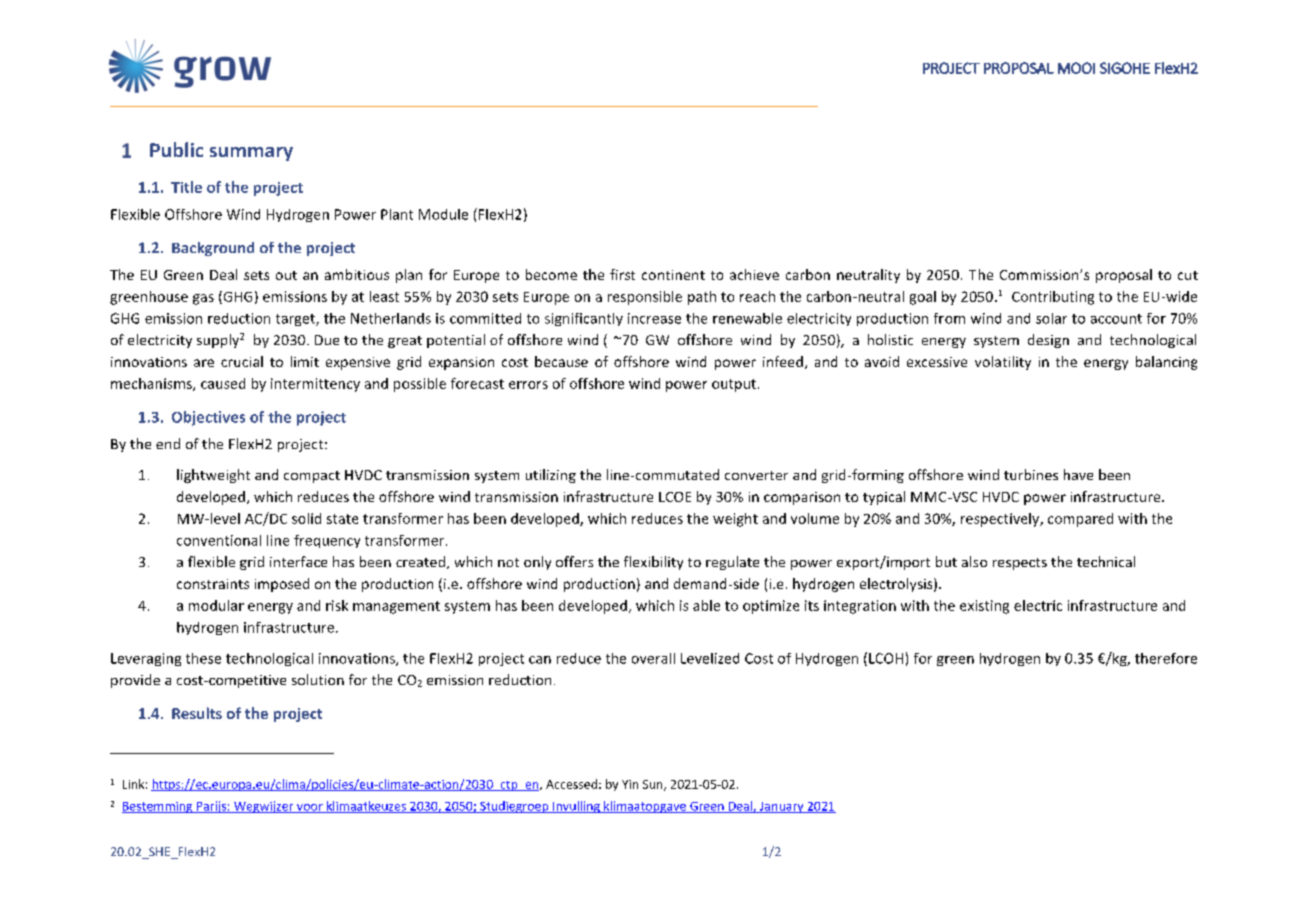 The width and height of the image is (1308, 924). I want to click on overall, so click(653, 658).
